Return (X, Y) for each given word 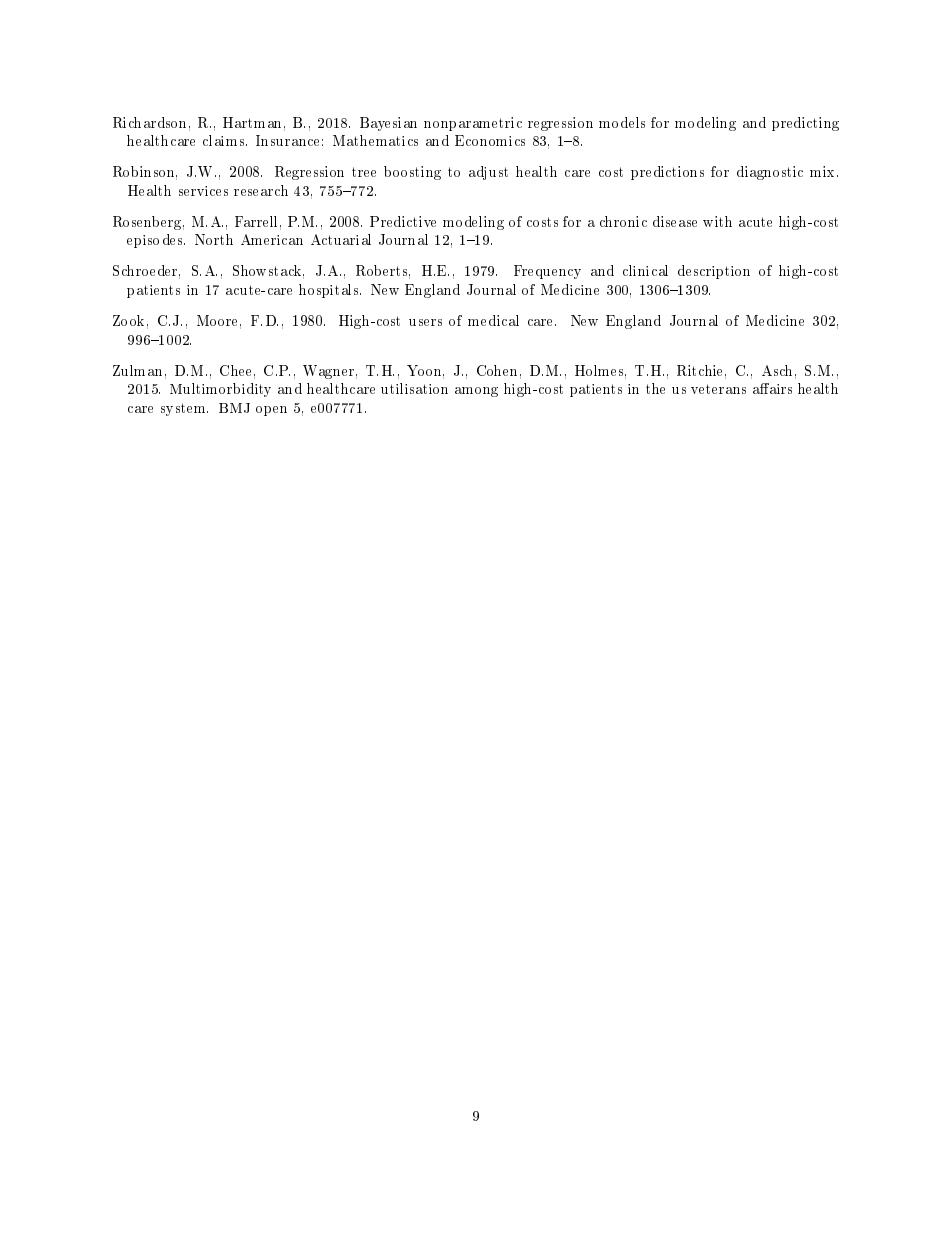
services (203, 191)
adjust (488, 173)
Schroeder (146, 272)
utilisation (414, 388)
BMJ (234, 408)
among (476, 392)
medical (493, 320)
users (425, 322)
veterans (718, 389)
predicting (805, 124)
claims (225, 140)
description (714, 272)
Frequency (547, 272)
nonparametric (473, 124)
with (717, 221)
